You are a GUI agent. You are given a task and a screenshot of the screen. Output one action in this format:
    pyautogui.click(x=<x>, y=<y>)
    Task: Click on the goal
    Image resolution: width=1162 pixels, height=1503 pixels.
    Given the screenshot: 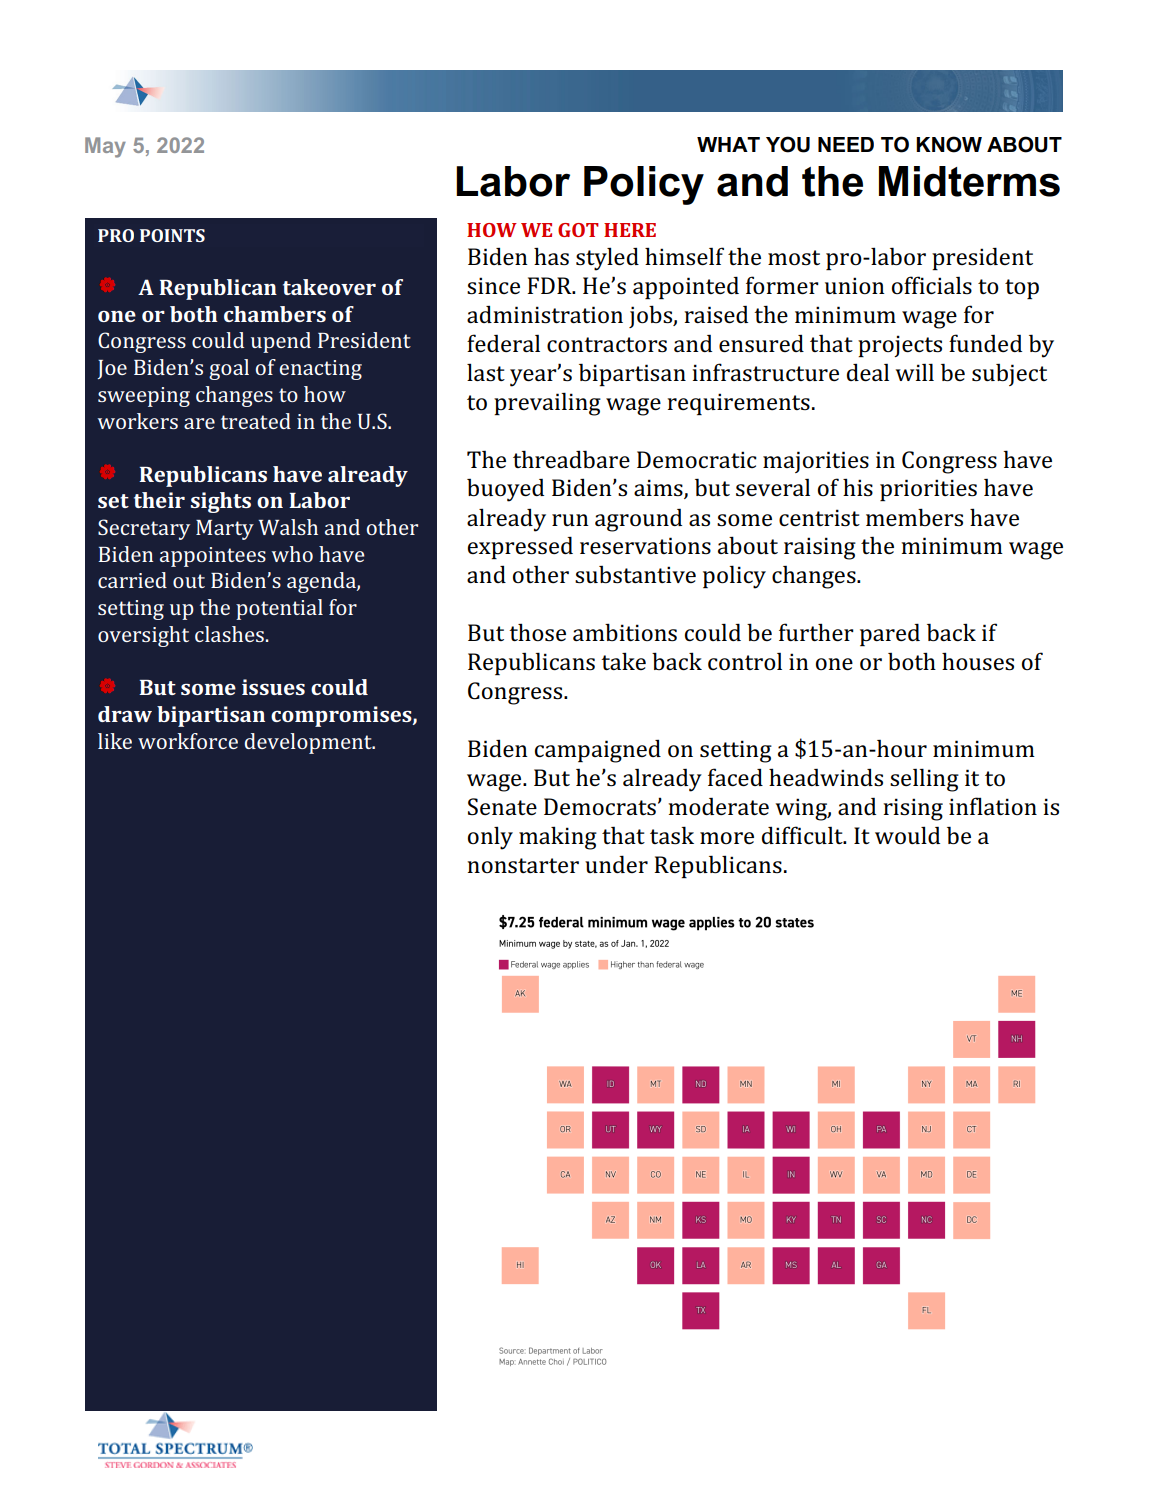 What is the action you would take?
    pyautogui.click(x=229, y=369)
